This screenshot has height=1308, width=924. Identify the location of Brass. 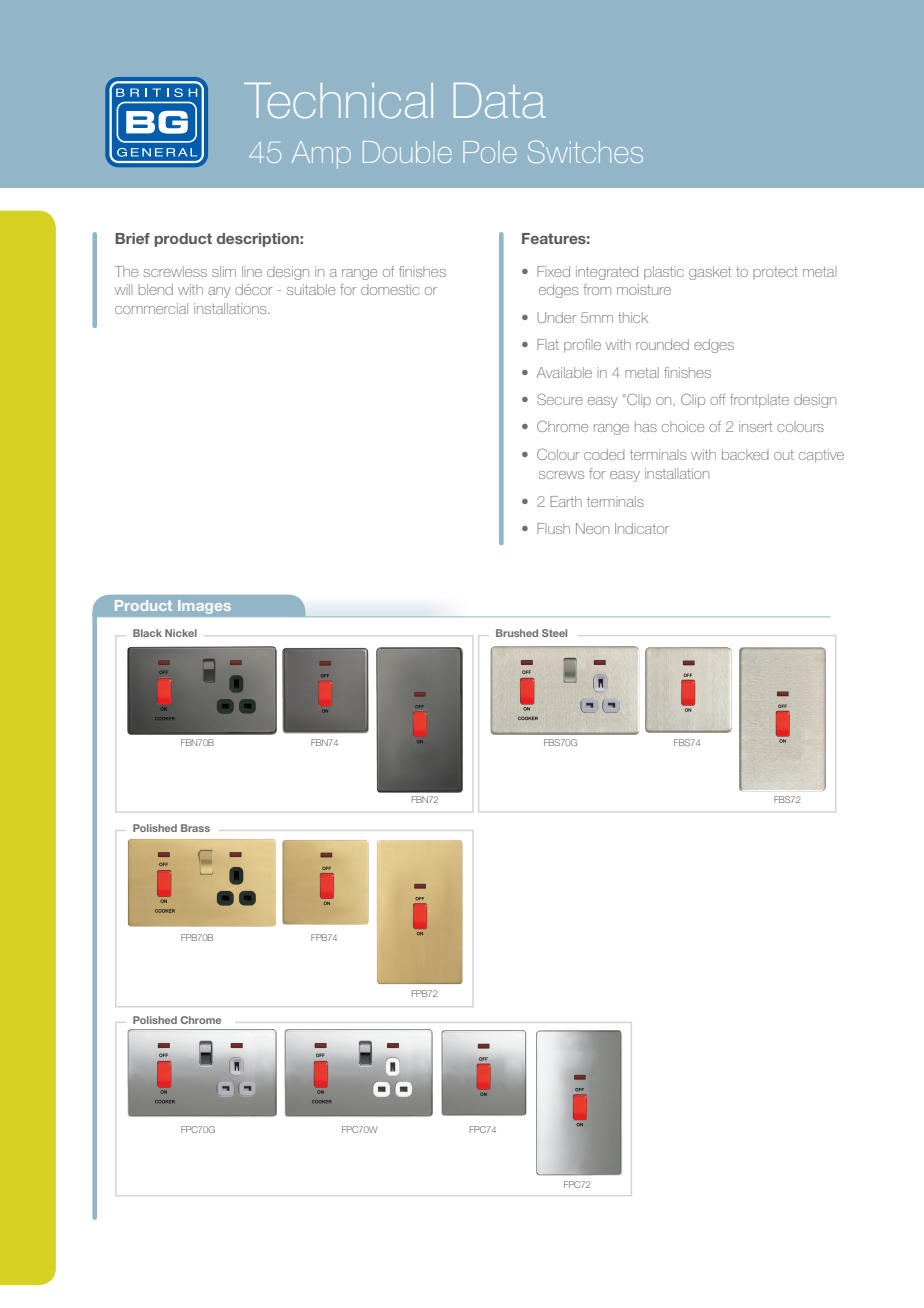
(195, 828).
